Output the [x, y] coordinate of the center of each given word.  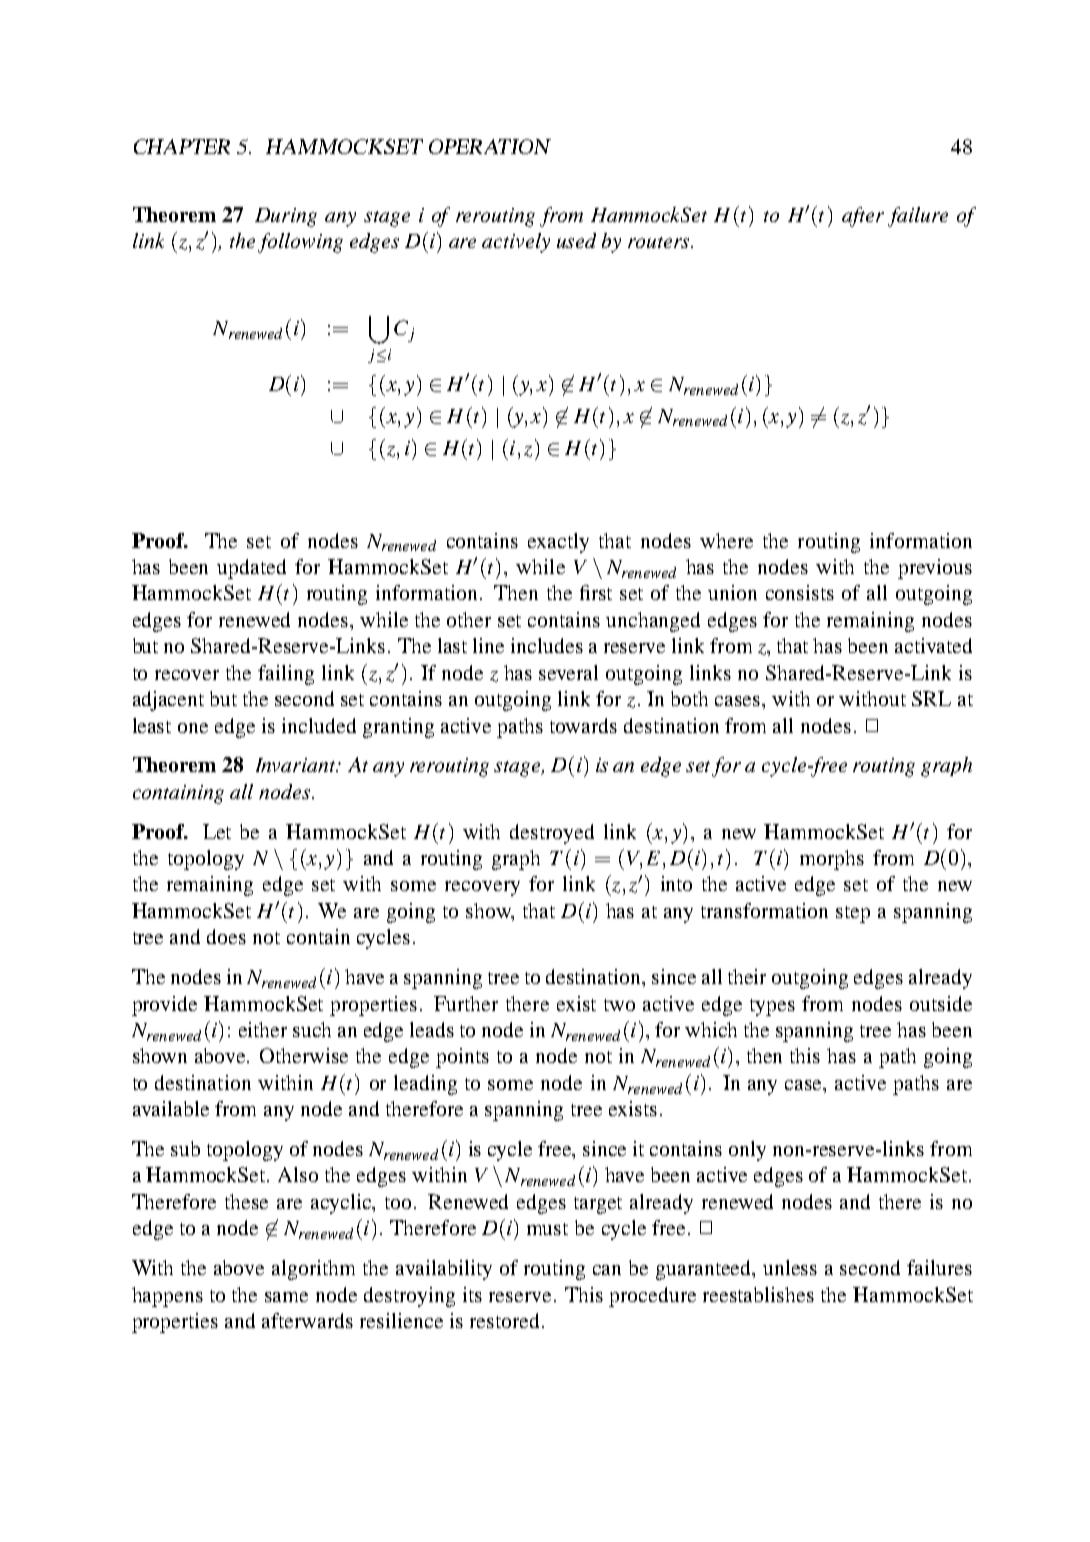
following [300, 243]
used [576, 240]
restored [504, 1320]
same [286, 1297]
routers [660, 242]
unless [790, 1267]
